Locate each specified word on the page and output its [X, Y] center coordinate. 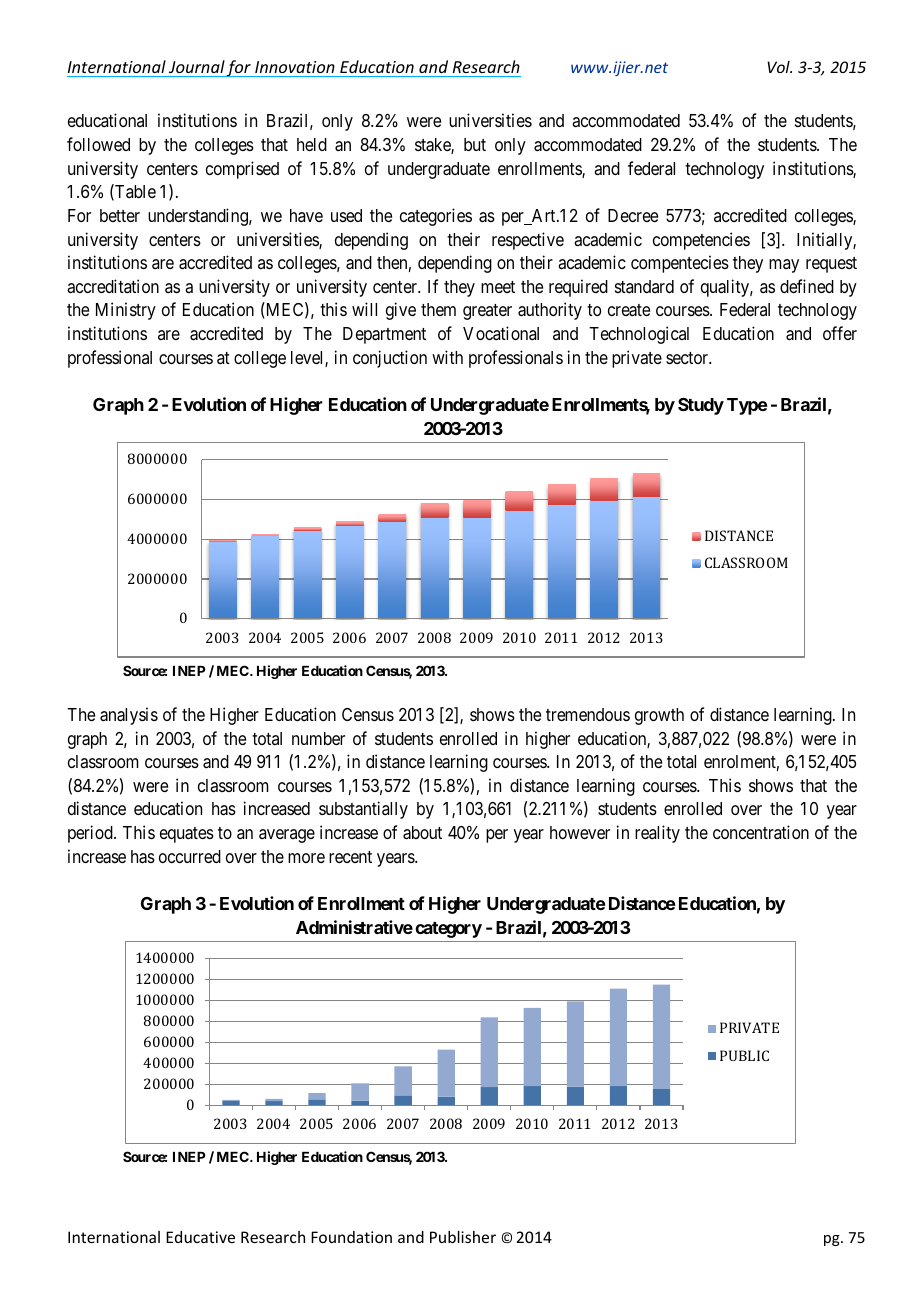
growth [659, 716]
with [447, 357]
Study [701, 406]
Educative [200, 1237]
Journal [197, 66]
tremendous [588, 714]
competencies [701, 241]
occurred [190, 856]
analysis [129, 716]
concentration [761, 832]
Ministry [126, 311]
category [448, 930]
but [475, 144]
